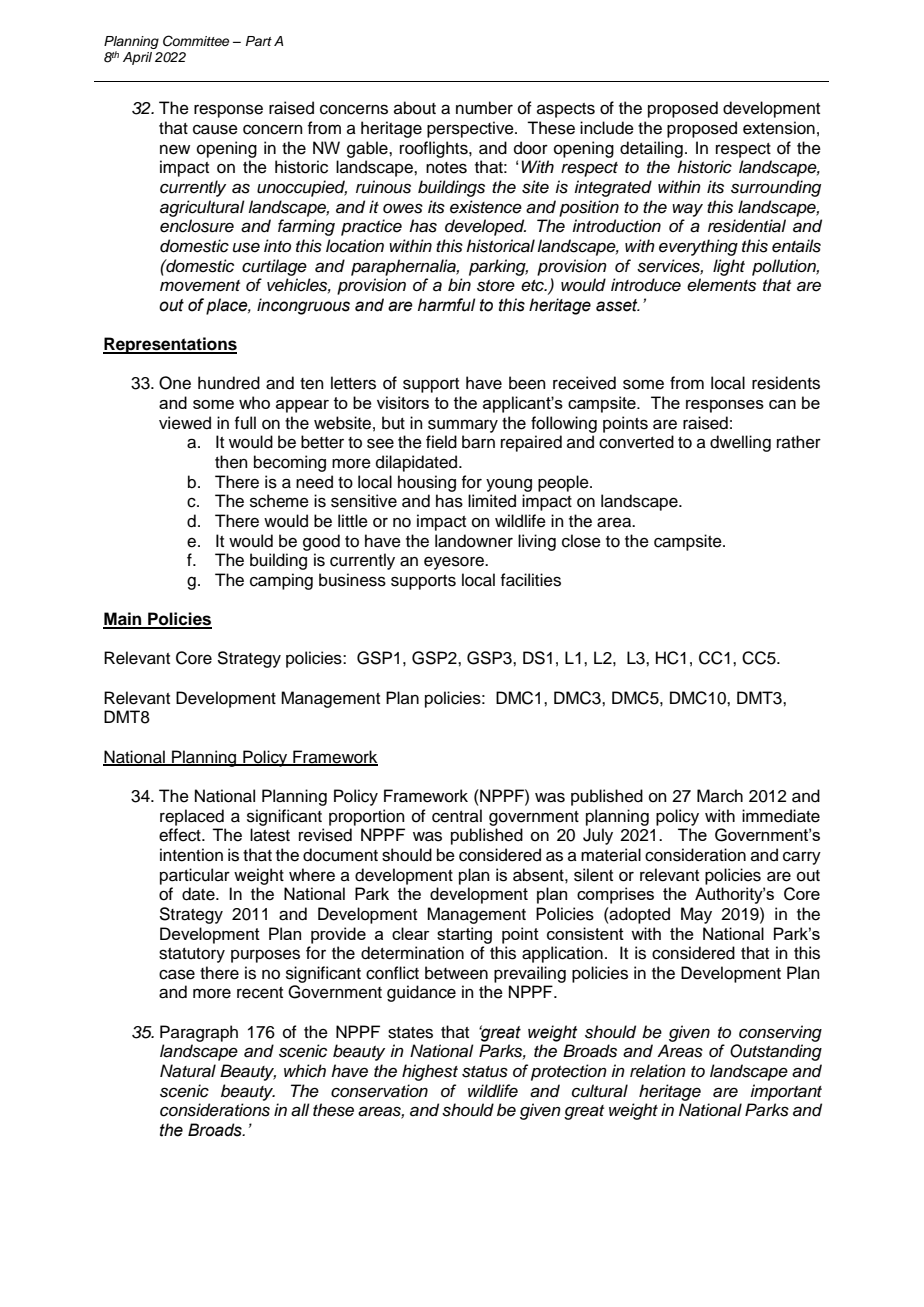  I want to click on viewed, so click(185, 423).
